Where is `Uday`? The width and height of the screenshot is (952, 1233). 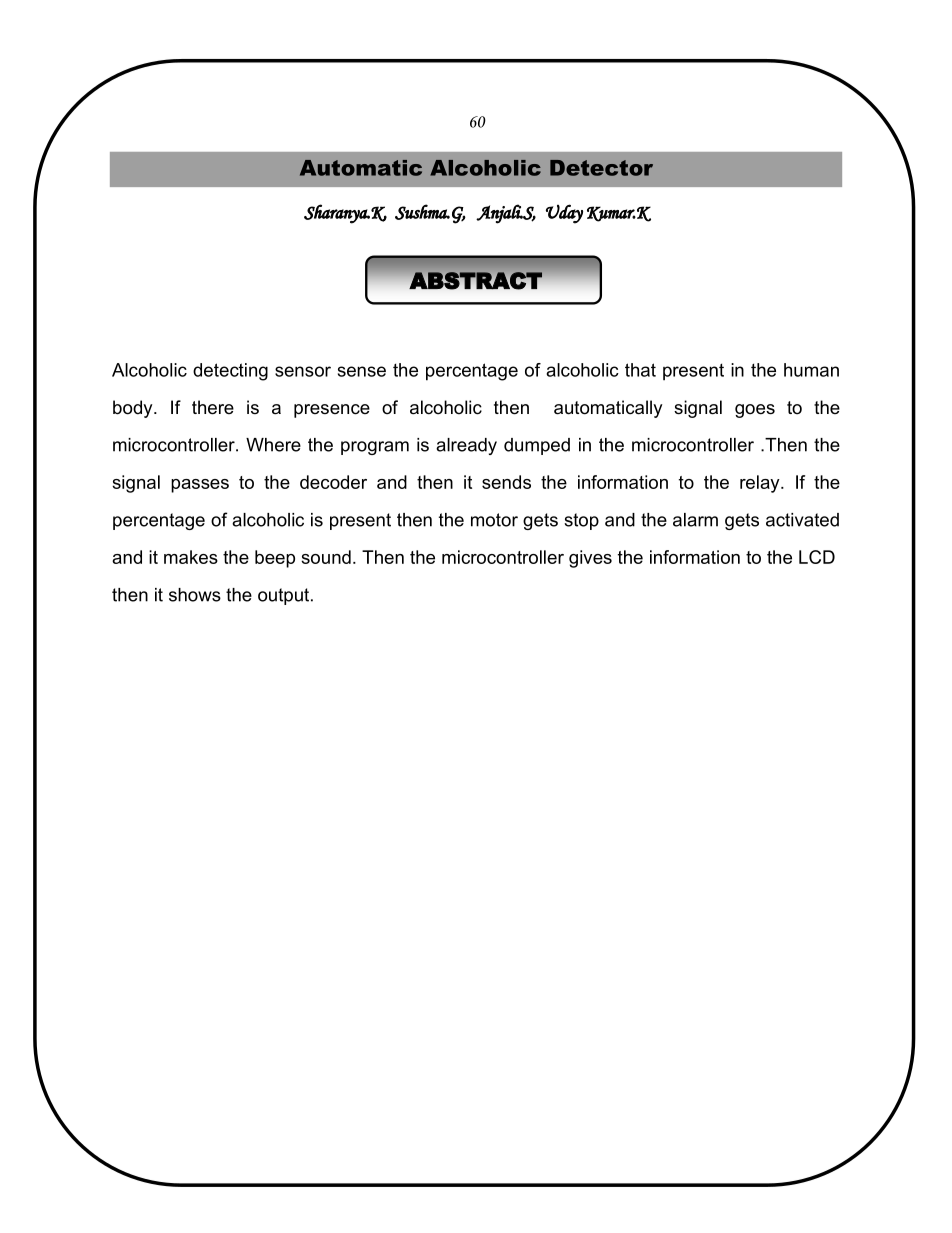
Uday is located at coordinates (564, 214).
